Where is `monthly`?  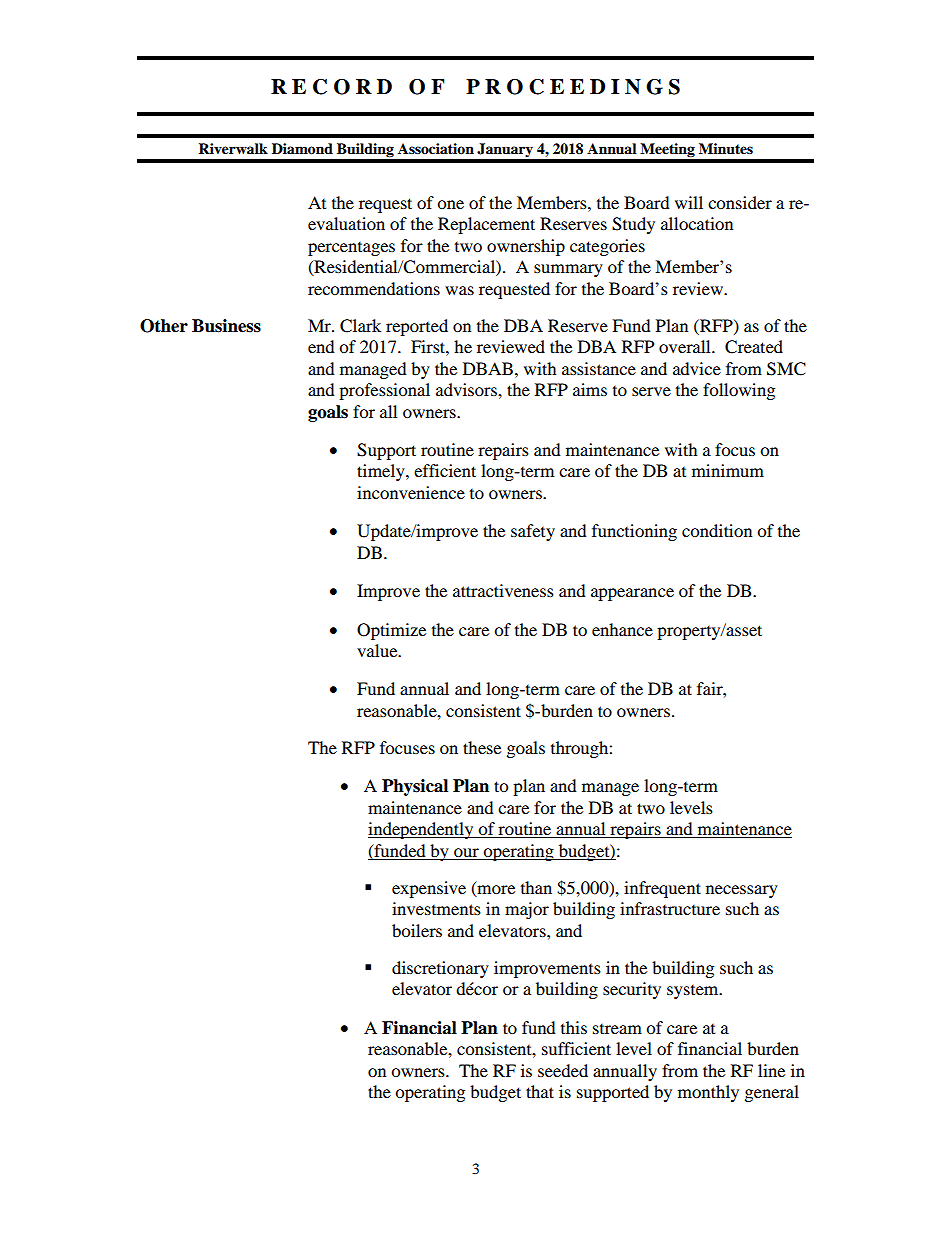 monthly is located at coordinates (708, 1093).
